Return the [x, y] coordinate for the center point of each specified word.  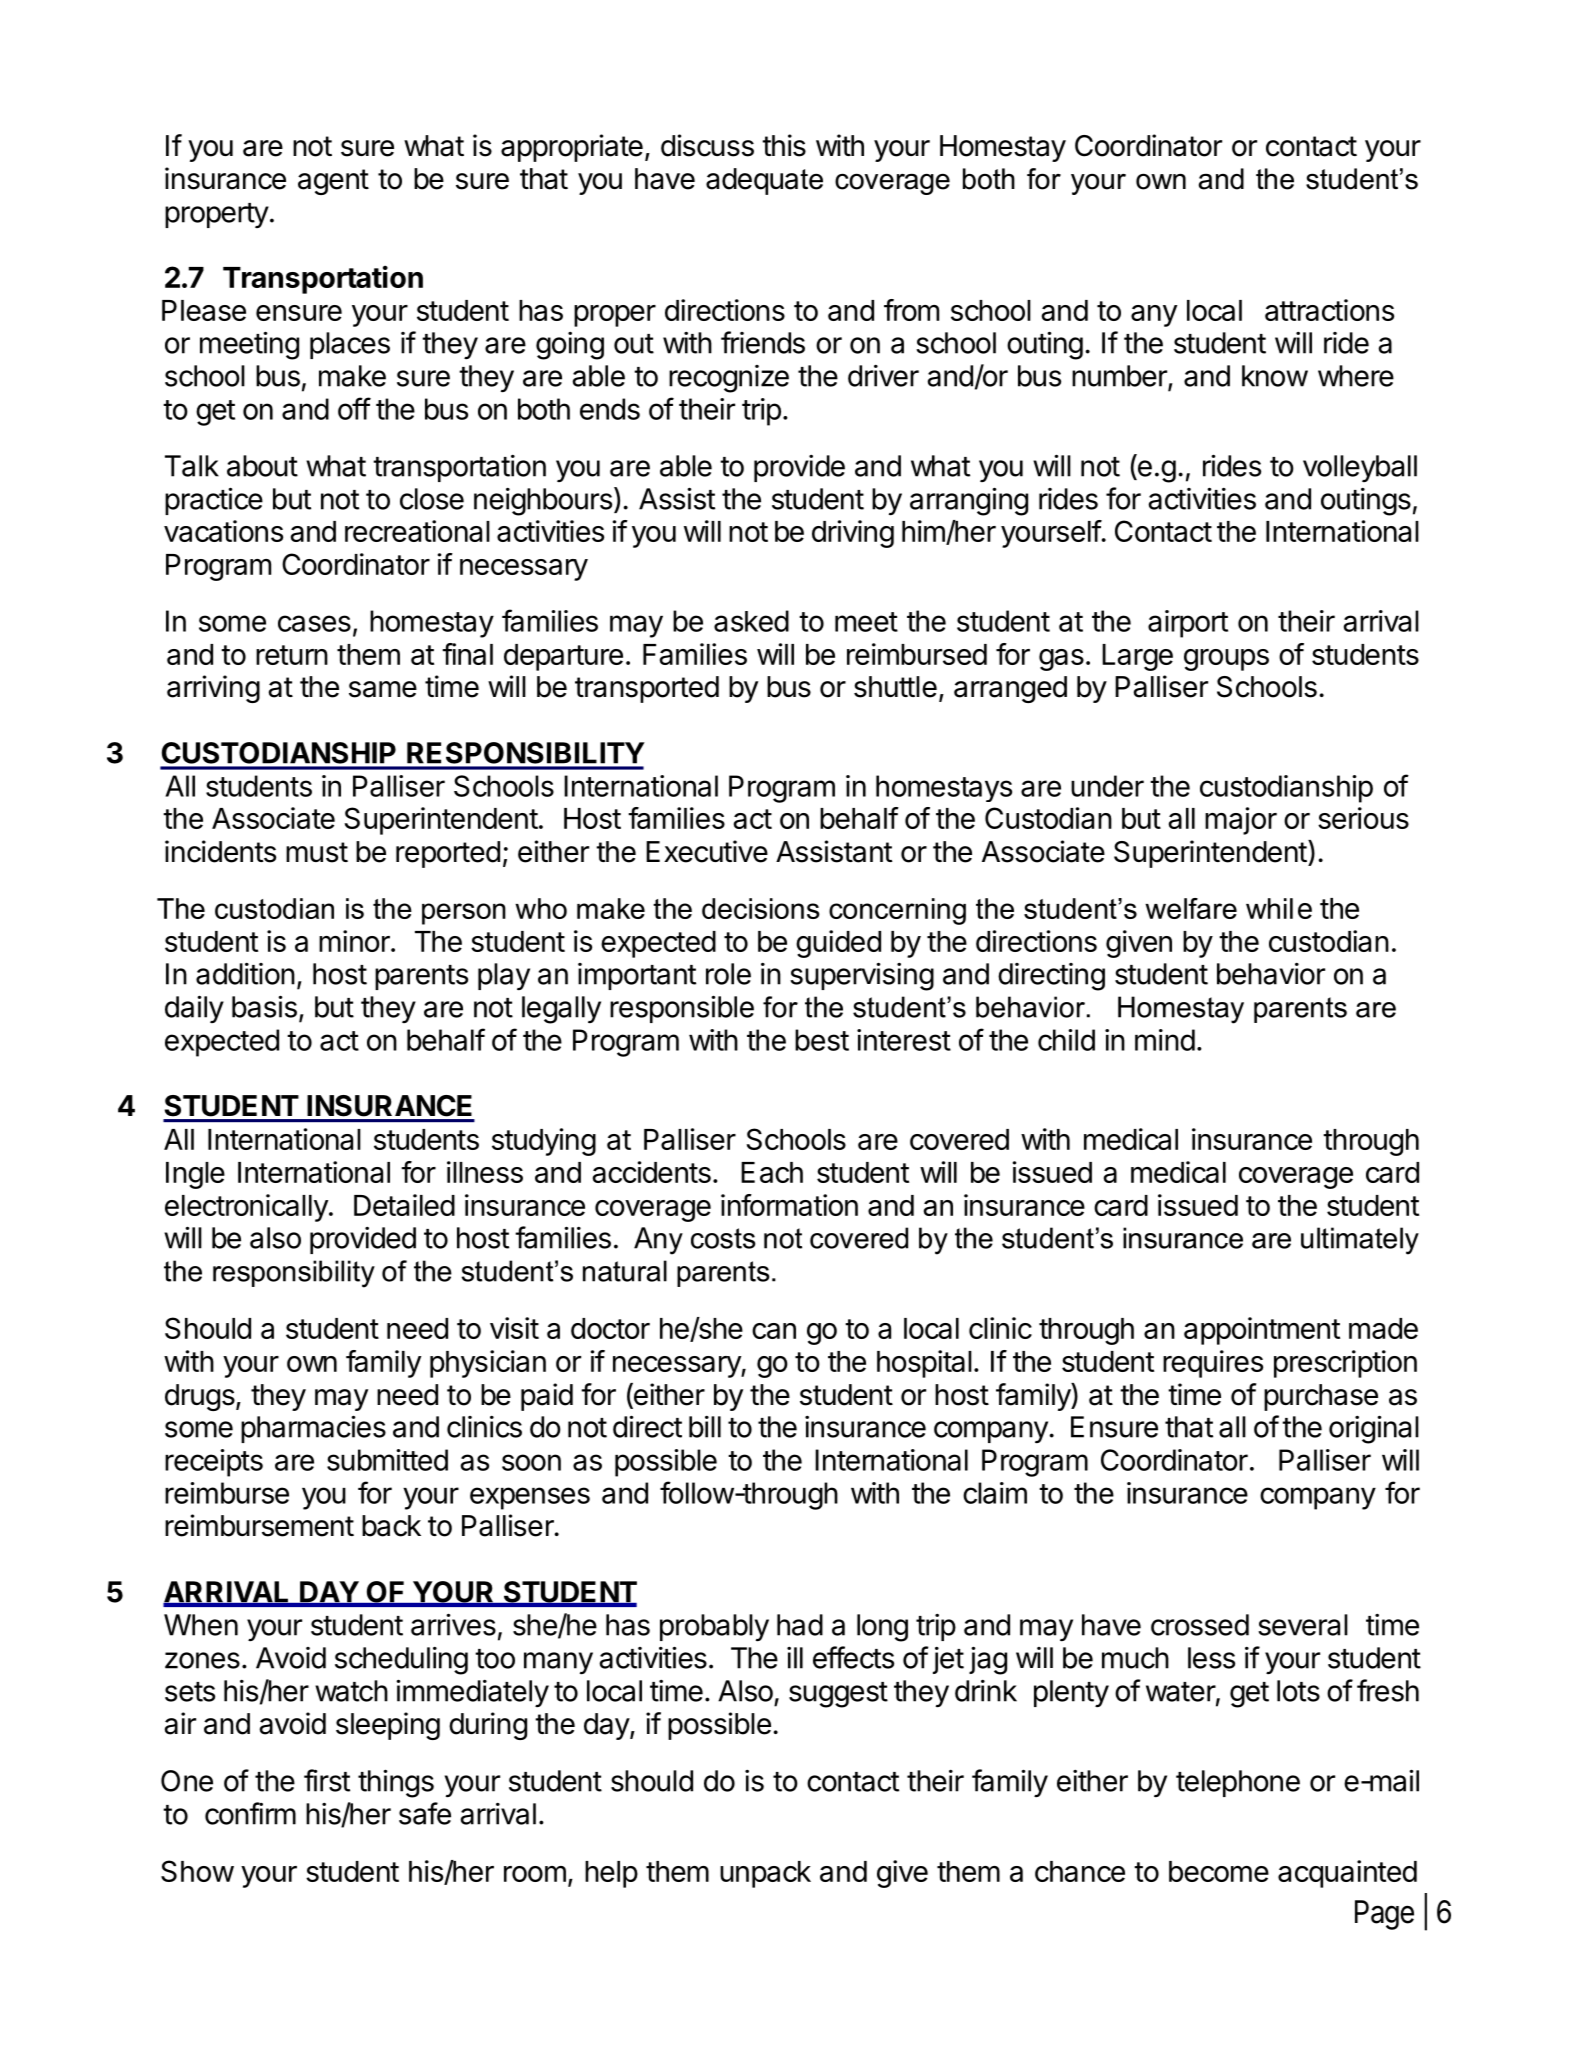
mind [1165, 1040]
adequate [764, 181]
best [822, 1040]
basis [264, 1006]
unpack [765, 1874]
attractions [1329, 310]
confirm [250, 1813]
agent [333, 182]
